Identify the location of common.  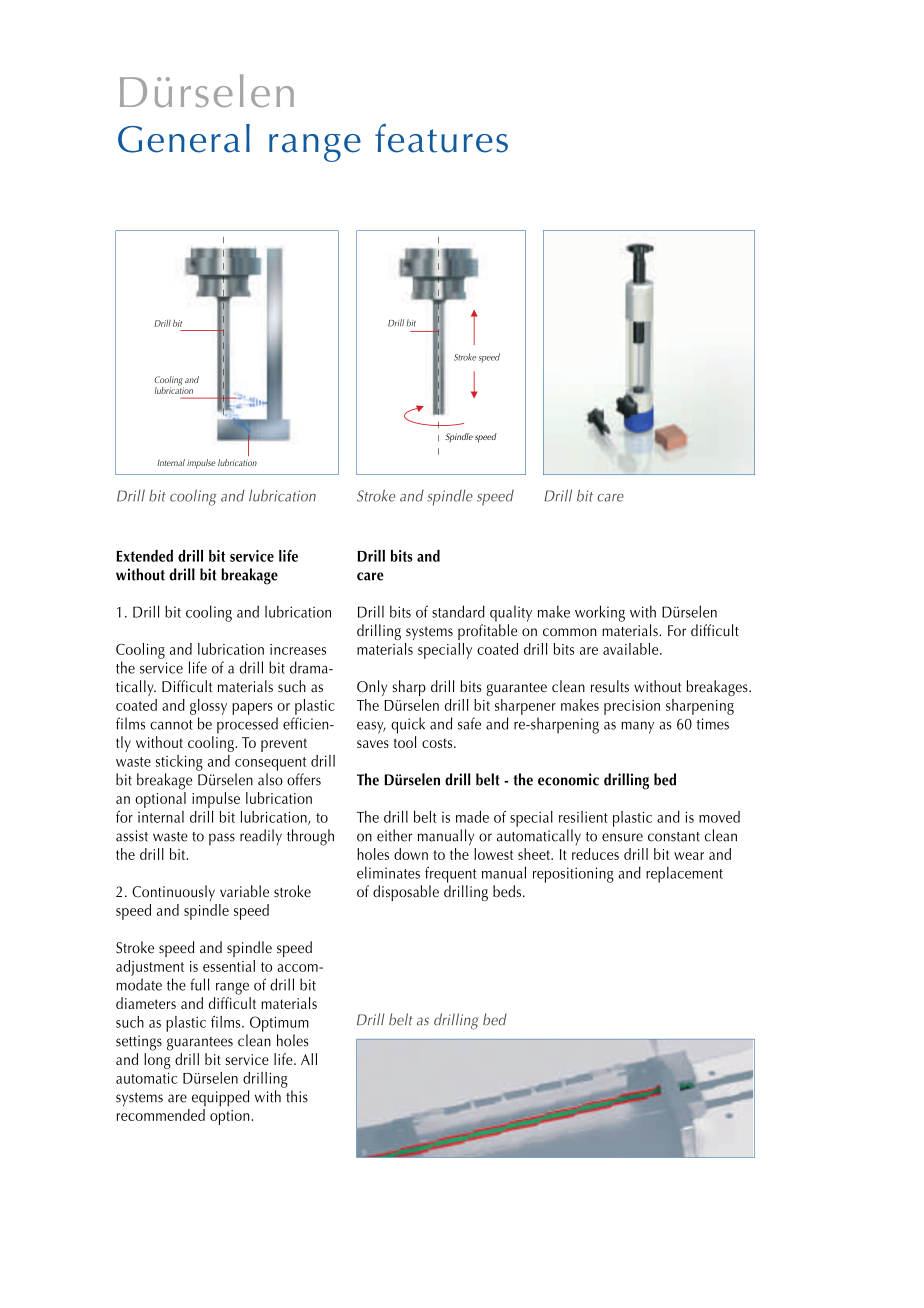
(570, 632).
